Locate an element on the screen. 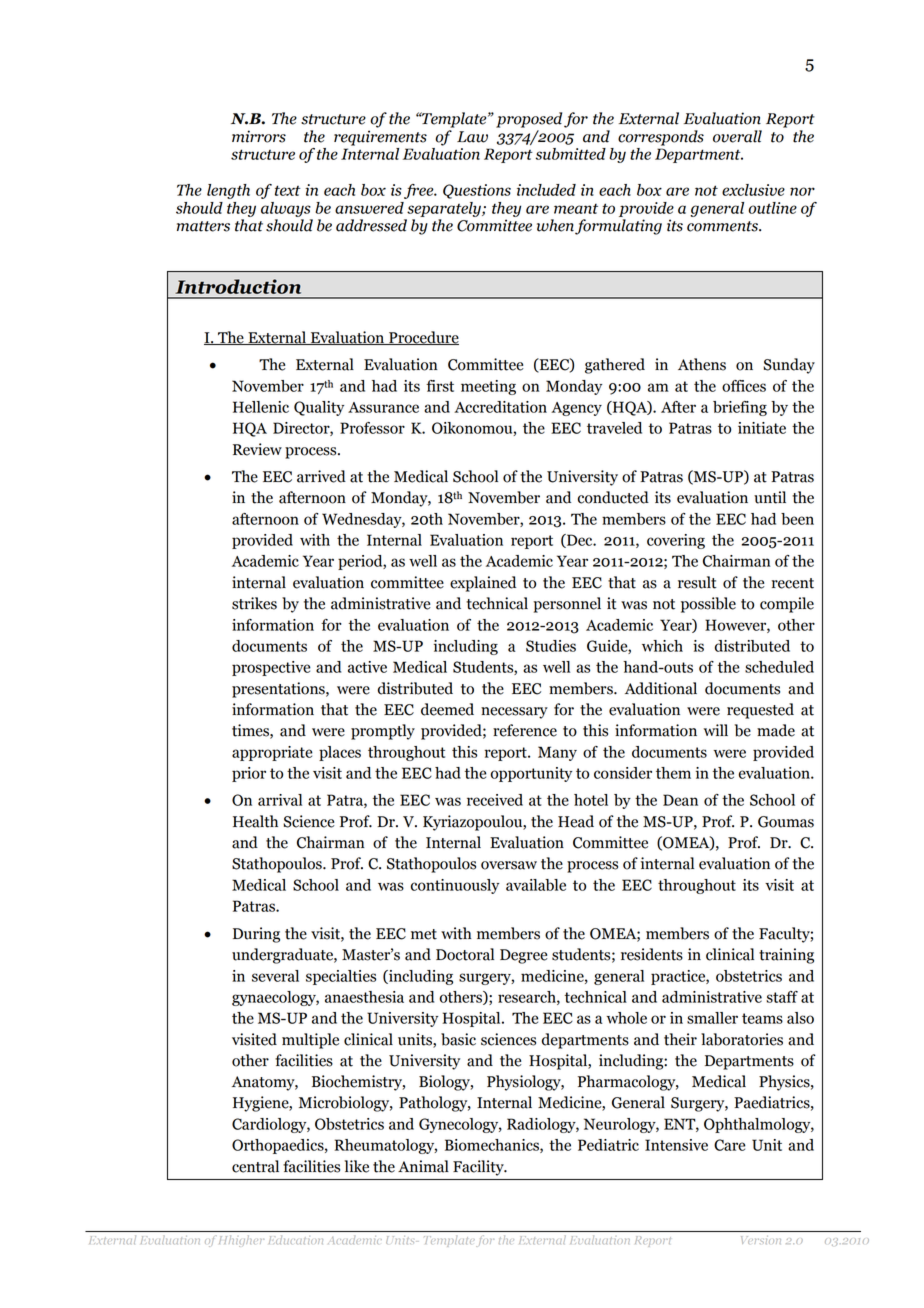  text is located at coordinates (288, 190).
